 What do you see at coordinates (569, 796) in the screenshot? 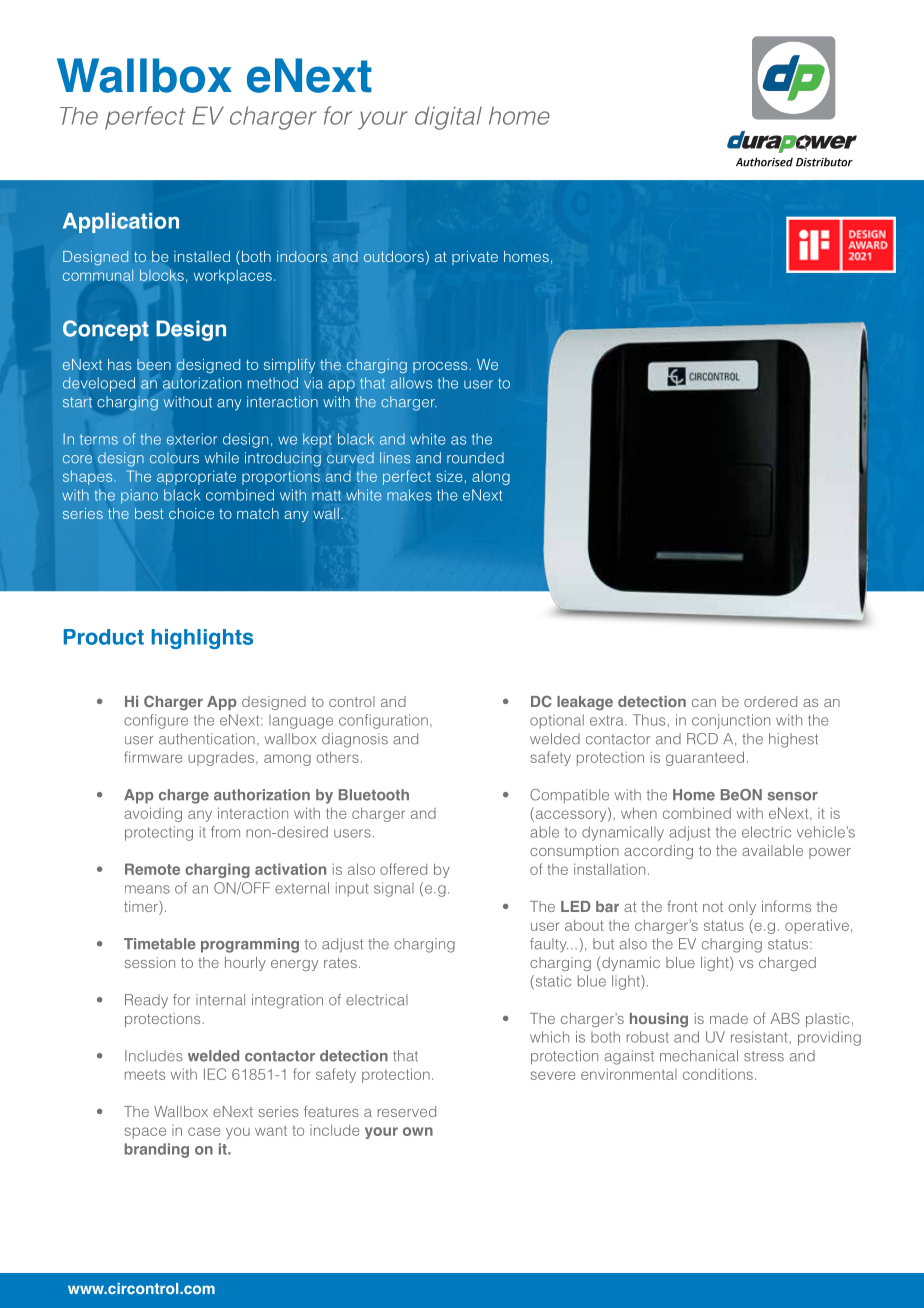
I see `Compatible` at bounding box center [569, 796].
